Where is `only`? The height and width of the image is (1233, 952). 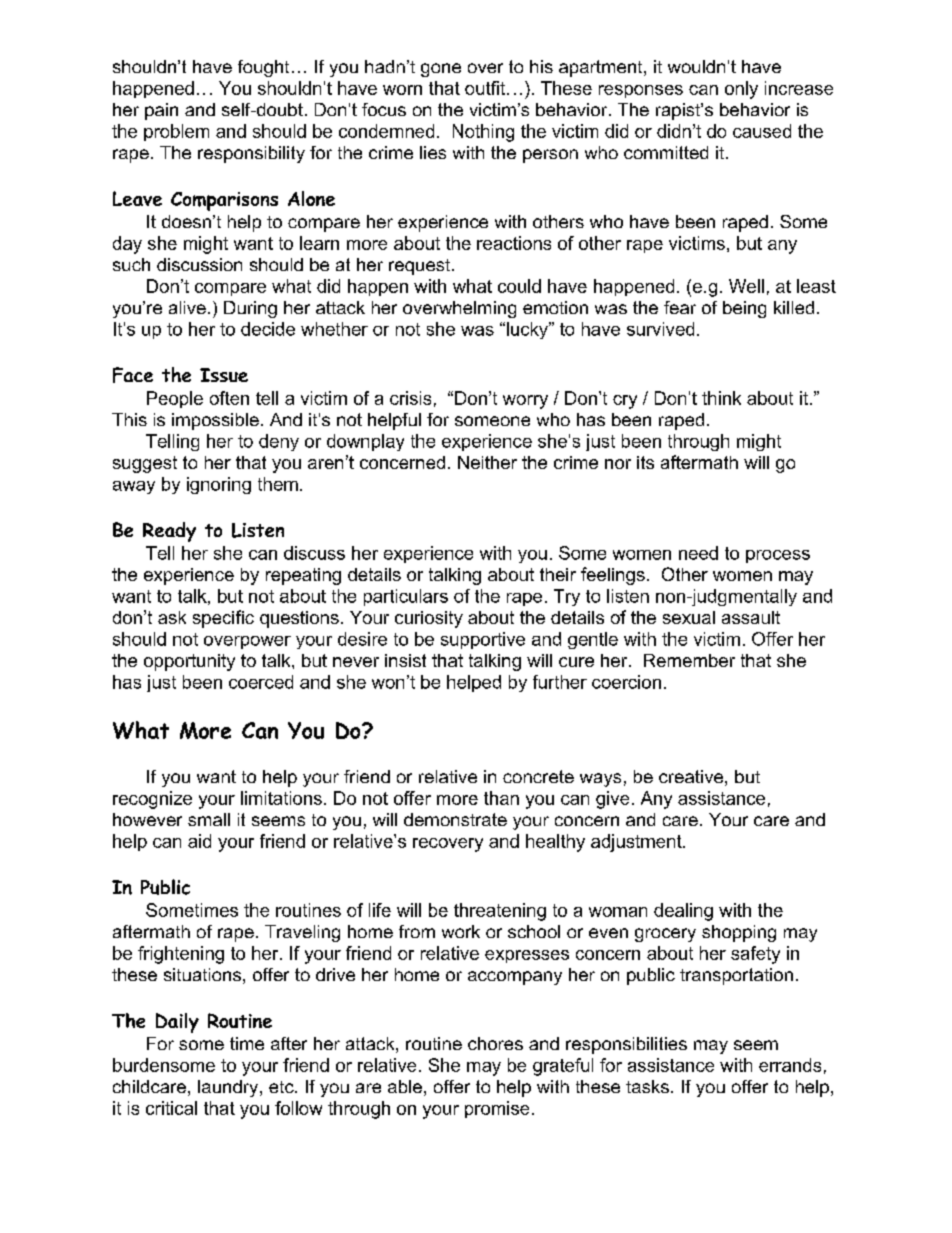 only is located at coordinates (741, 90).
